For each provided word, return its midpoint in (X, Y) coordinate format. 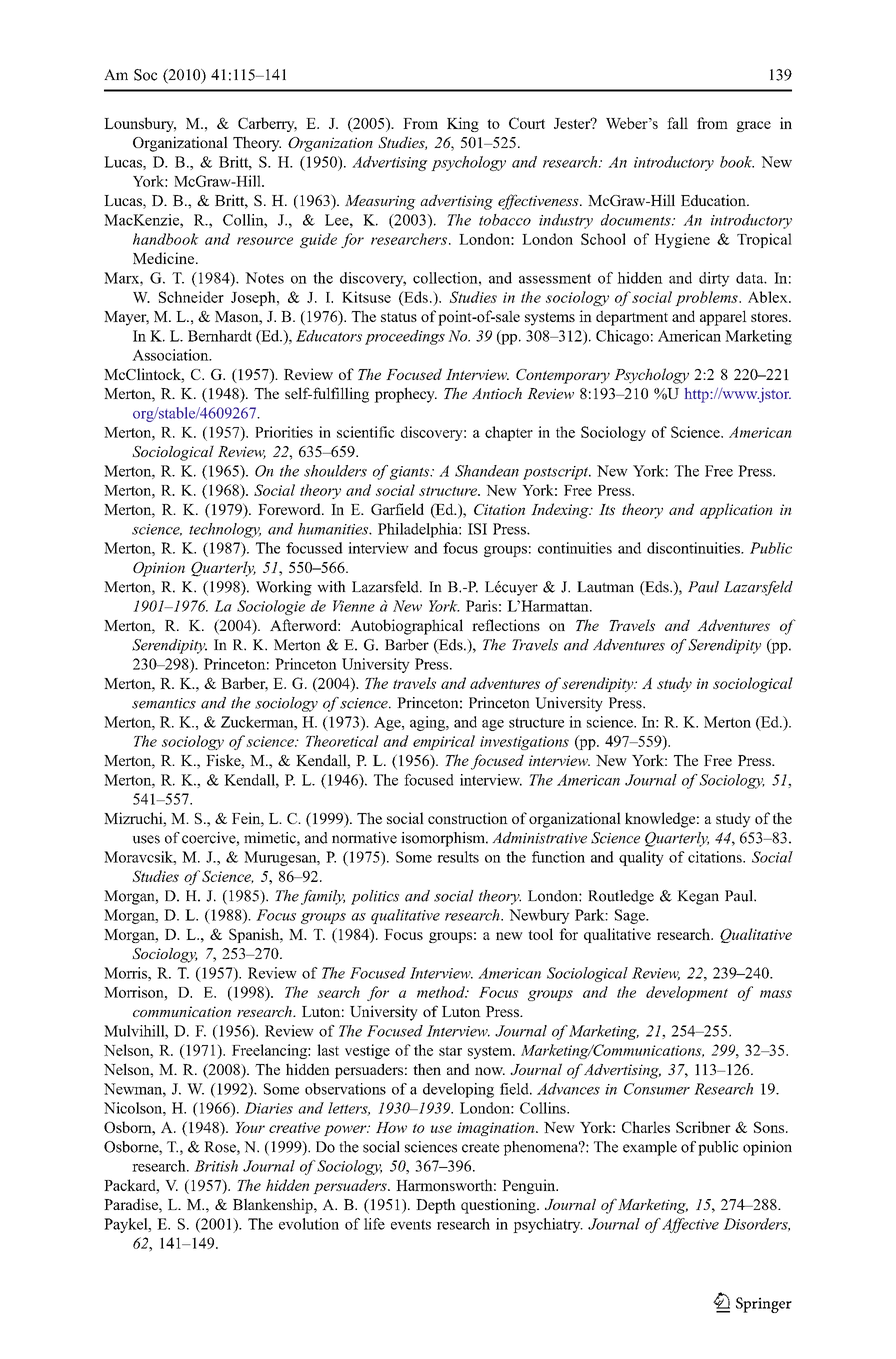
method (442, 992)
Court (527, 123)
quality (641, 858)
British (216, 1166)
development (687, 993)
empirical (444, 742)
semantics (164, 703)
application (736, 511)
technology (225, 530)
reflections (506, 625)
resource (265, 241)
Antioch (497, 393)
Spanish (255, 935)
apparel (723, 318)
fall (677, 123)
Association (171, 355)
